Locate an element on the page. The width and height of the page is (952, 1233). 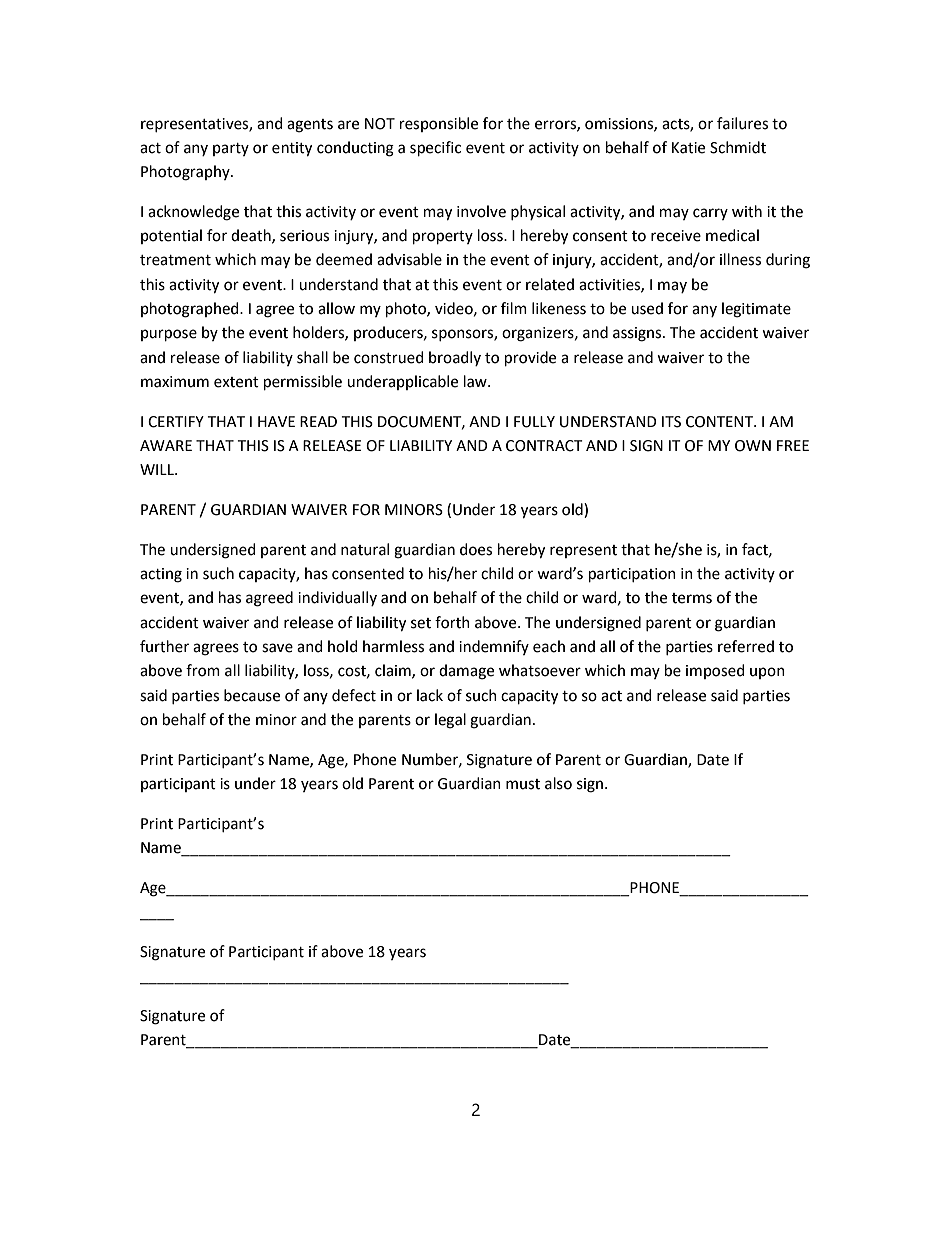
acting is located at coordinates (161, 575).
